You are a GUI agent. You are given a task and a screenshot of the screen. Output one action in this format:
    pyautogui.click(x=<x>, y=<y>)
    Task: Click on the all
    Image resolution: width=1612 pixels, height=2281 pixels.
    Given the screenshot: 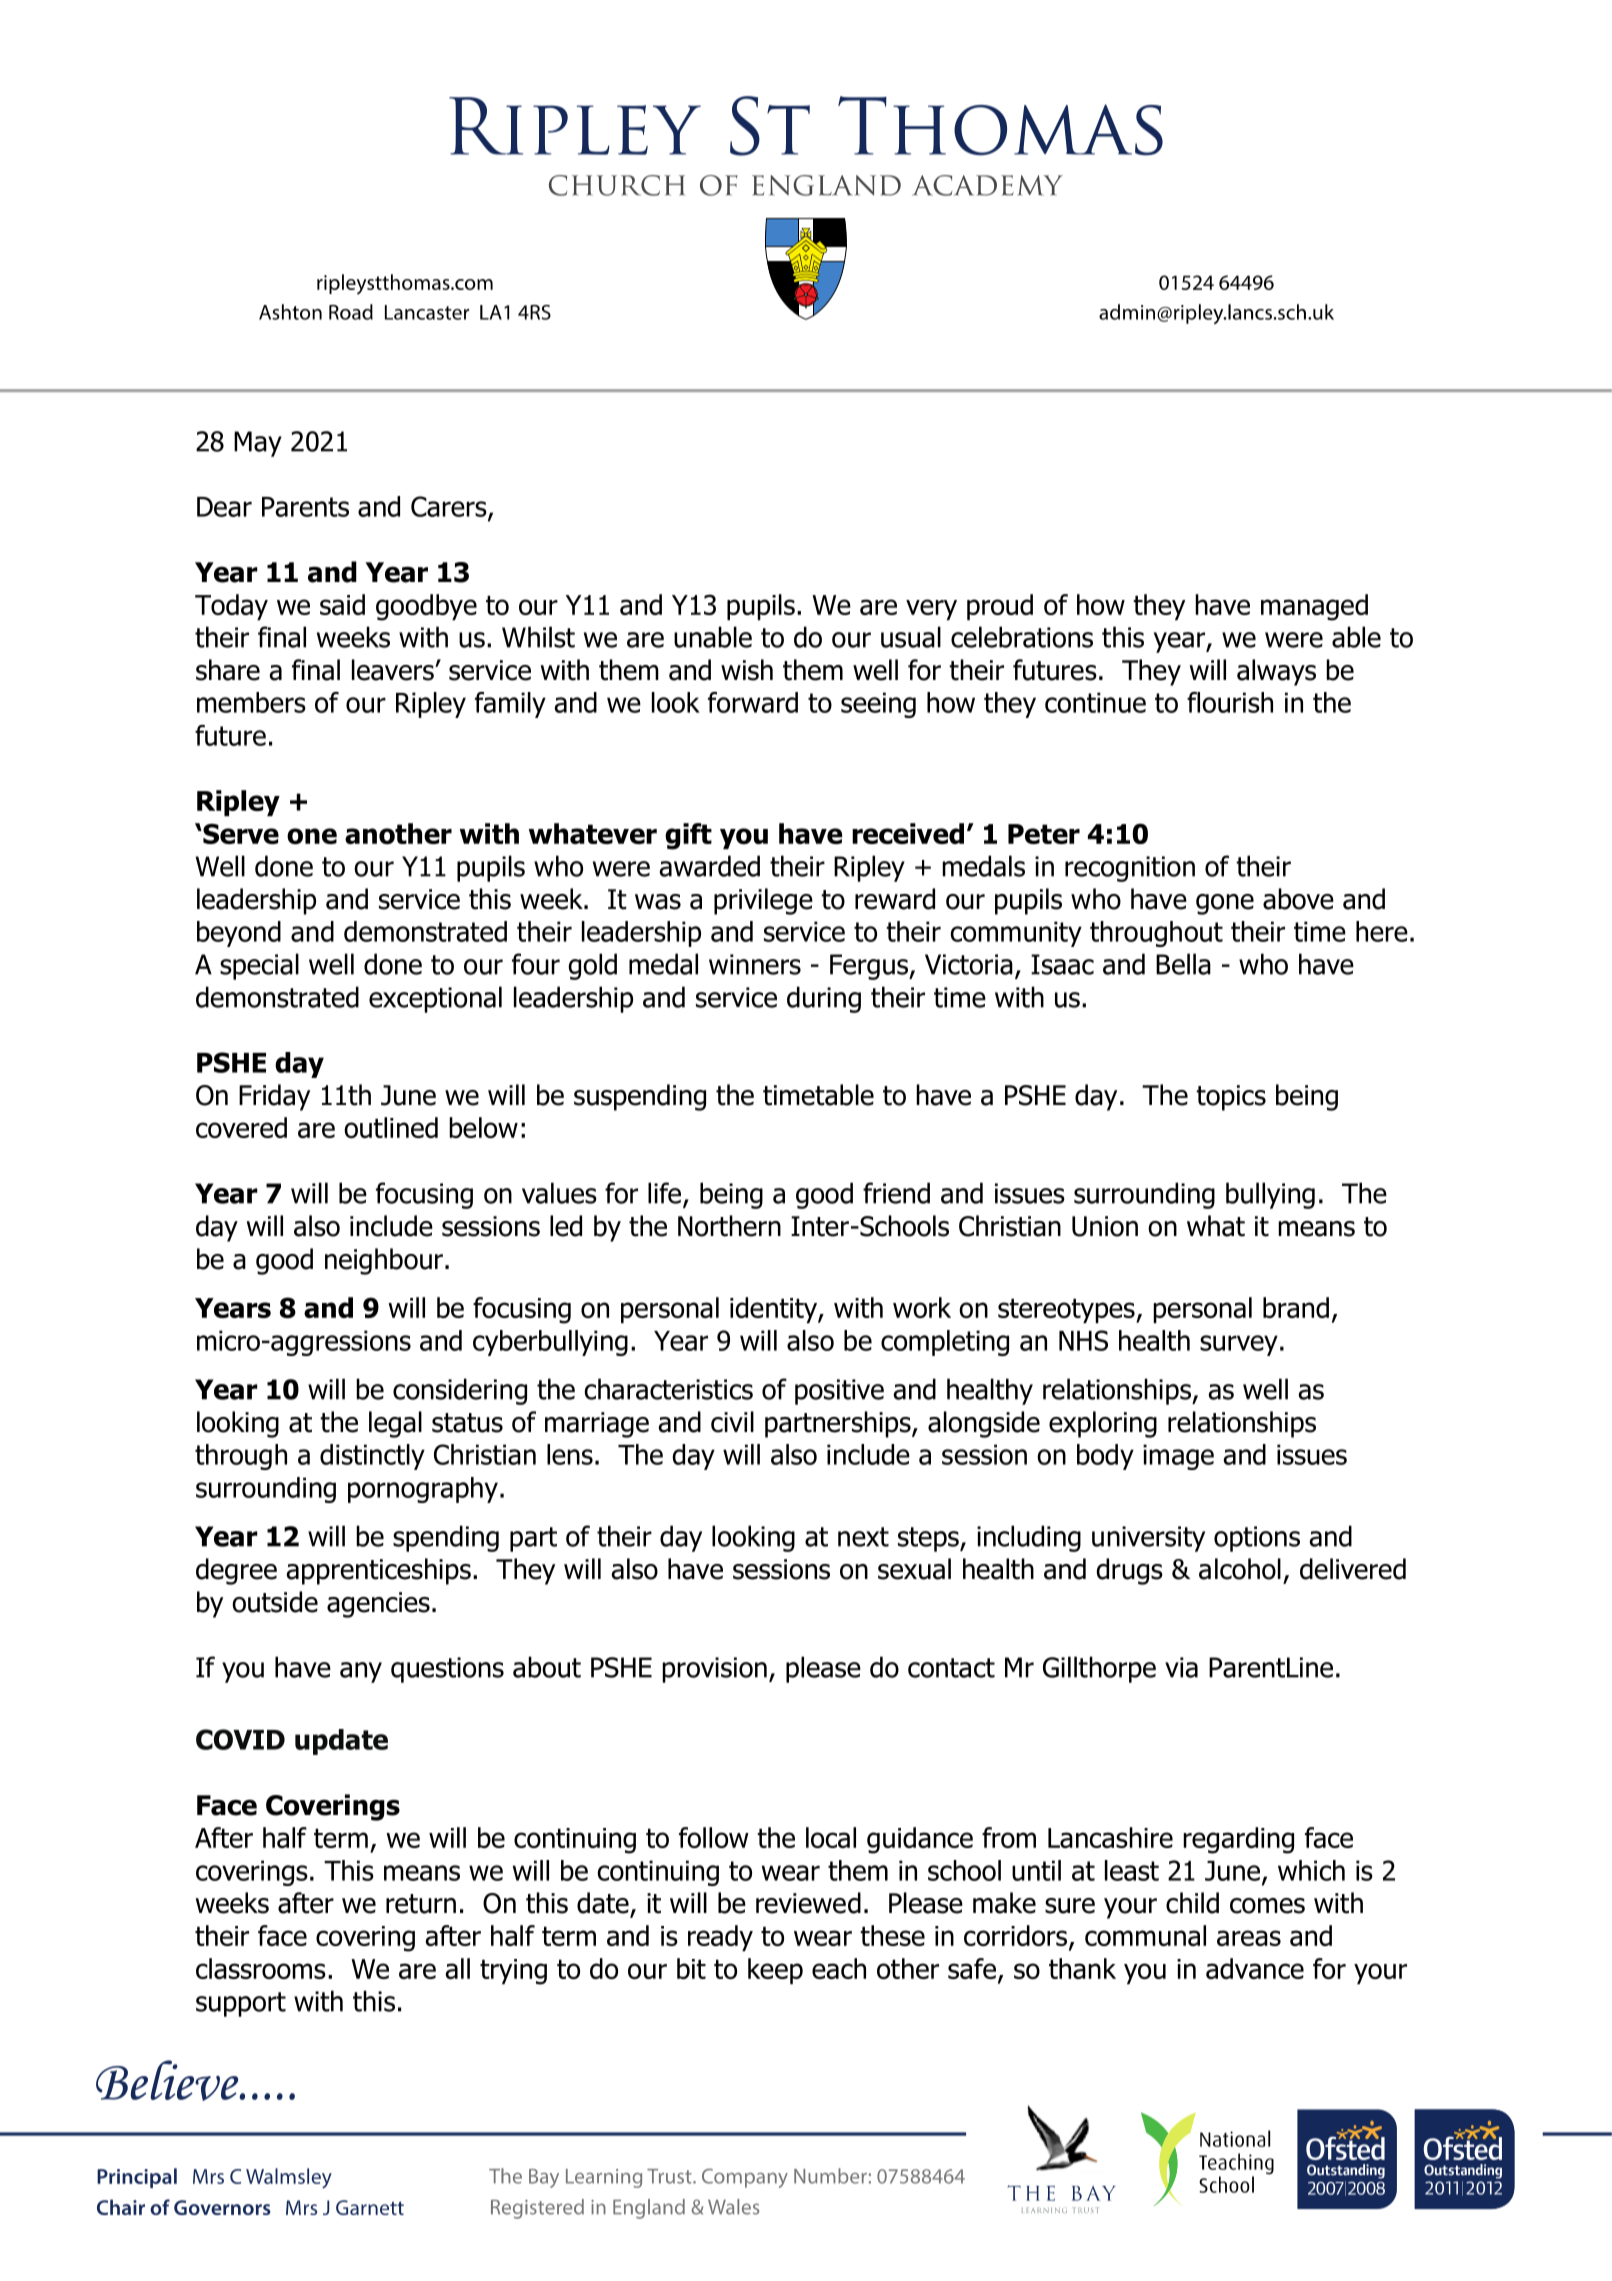 What is the action you would take?
    pyautogui.click(x=457, y=1968)
